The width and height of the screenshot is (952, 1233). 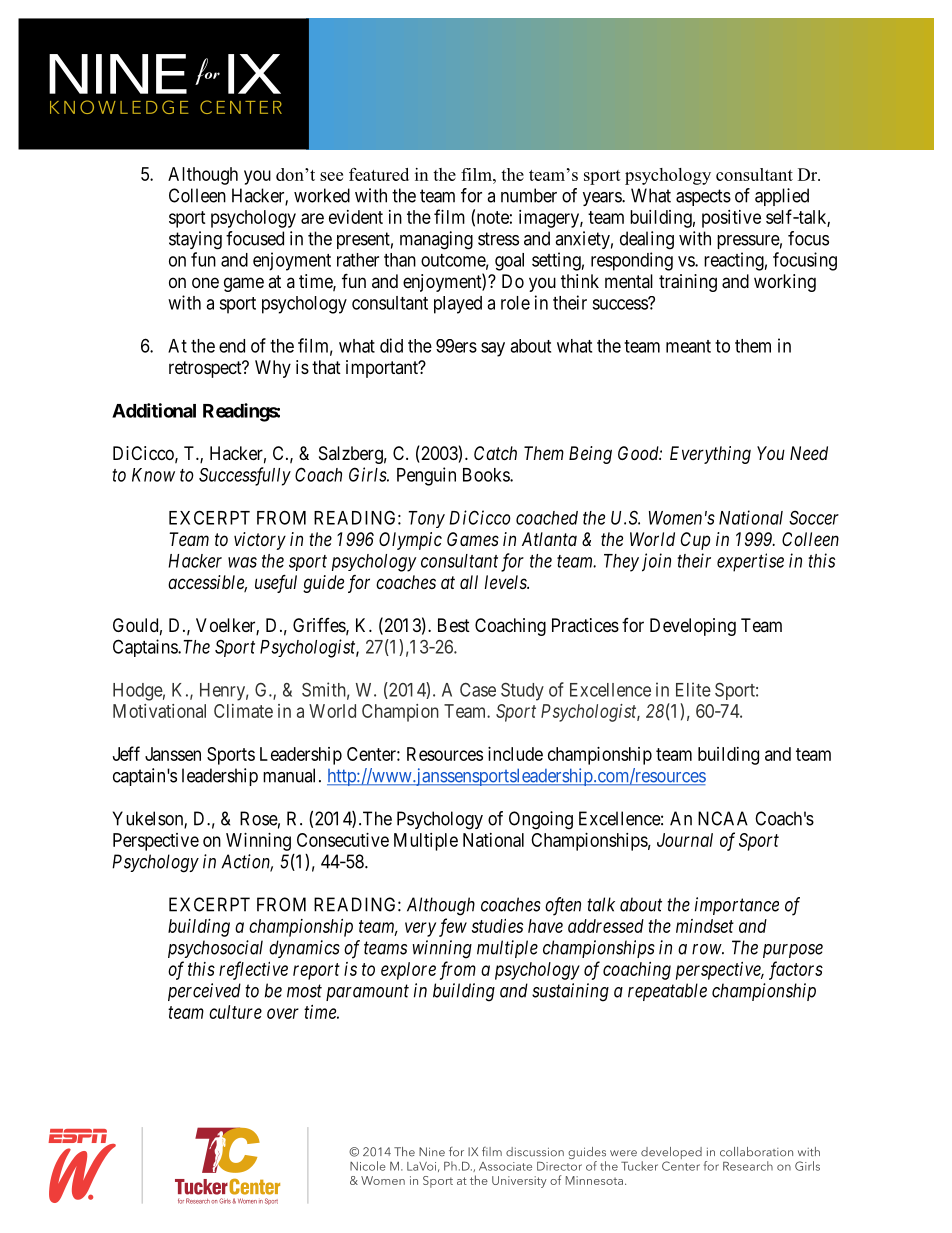 What do you see at coordinates (478, 690) in the screenshot?
I see `Case` at bounding box center [478, 690].
